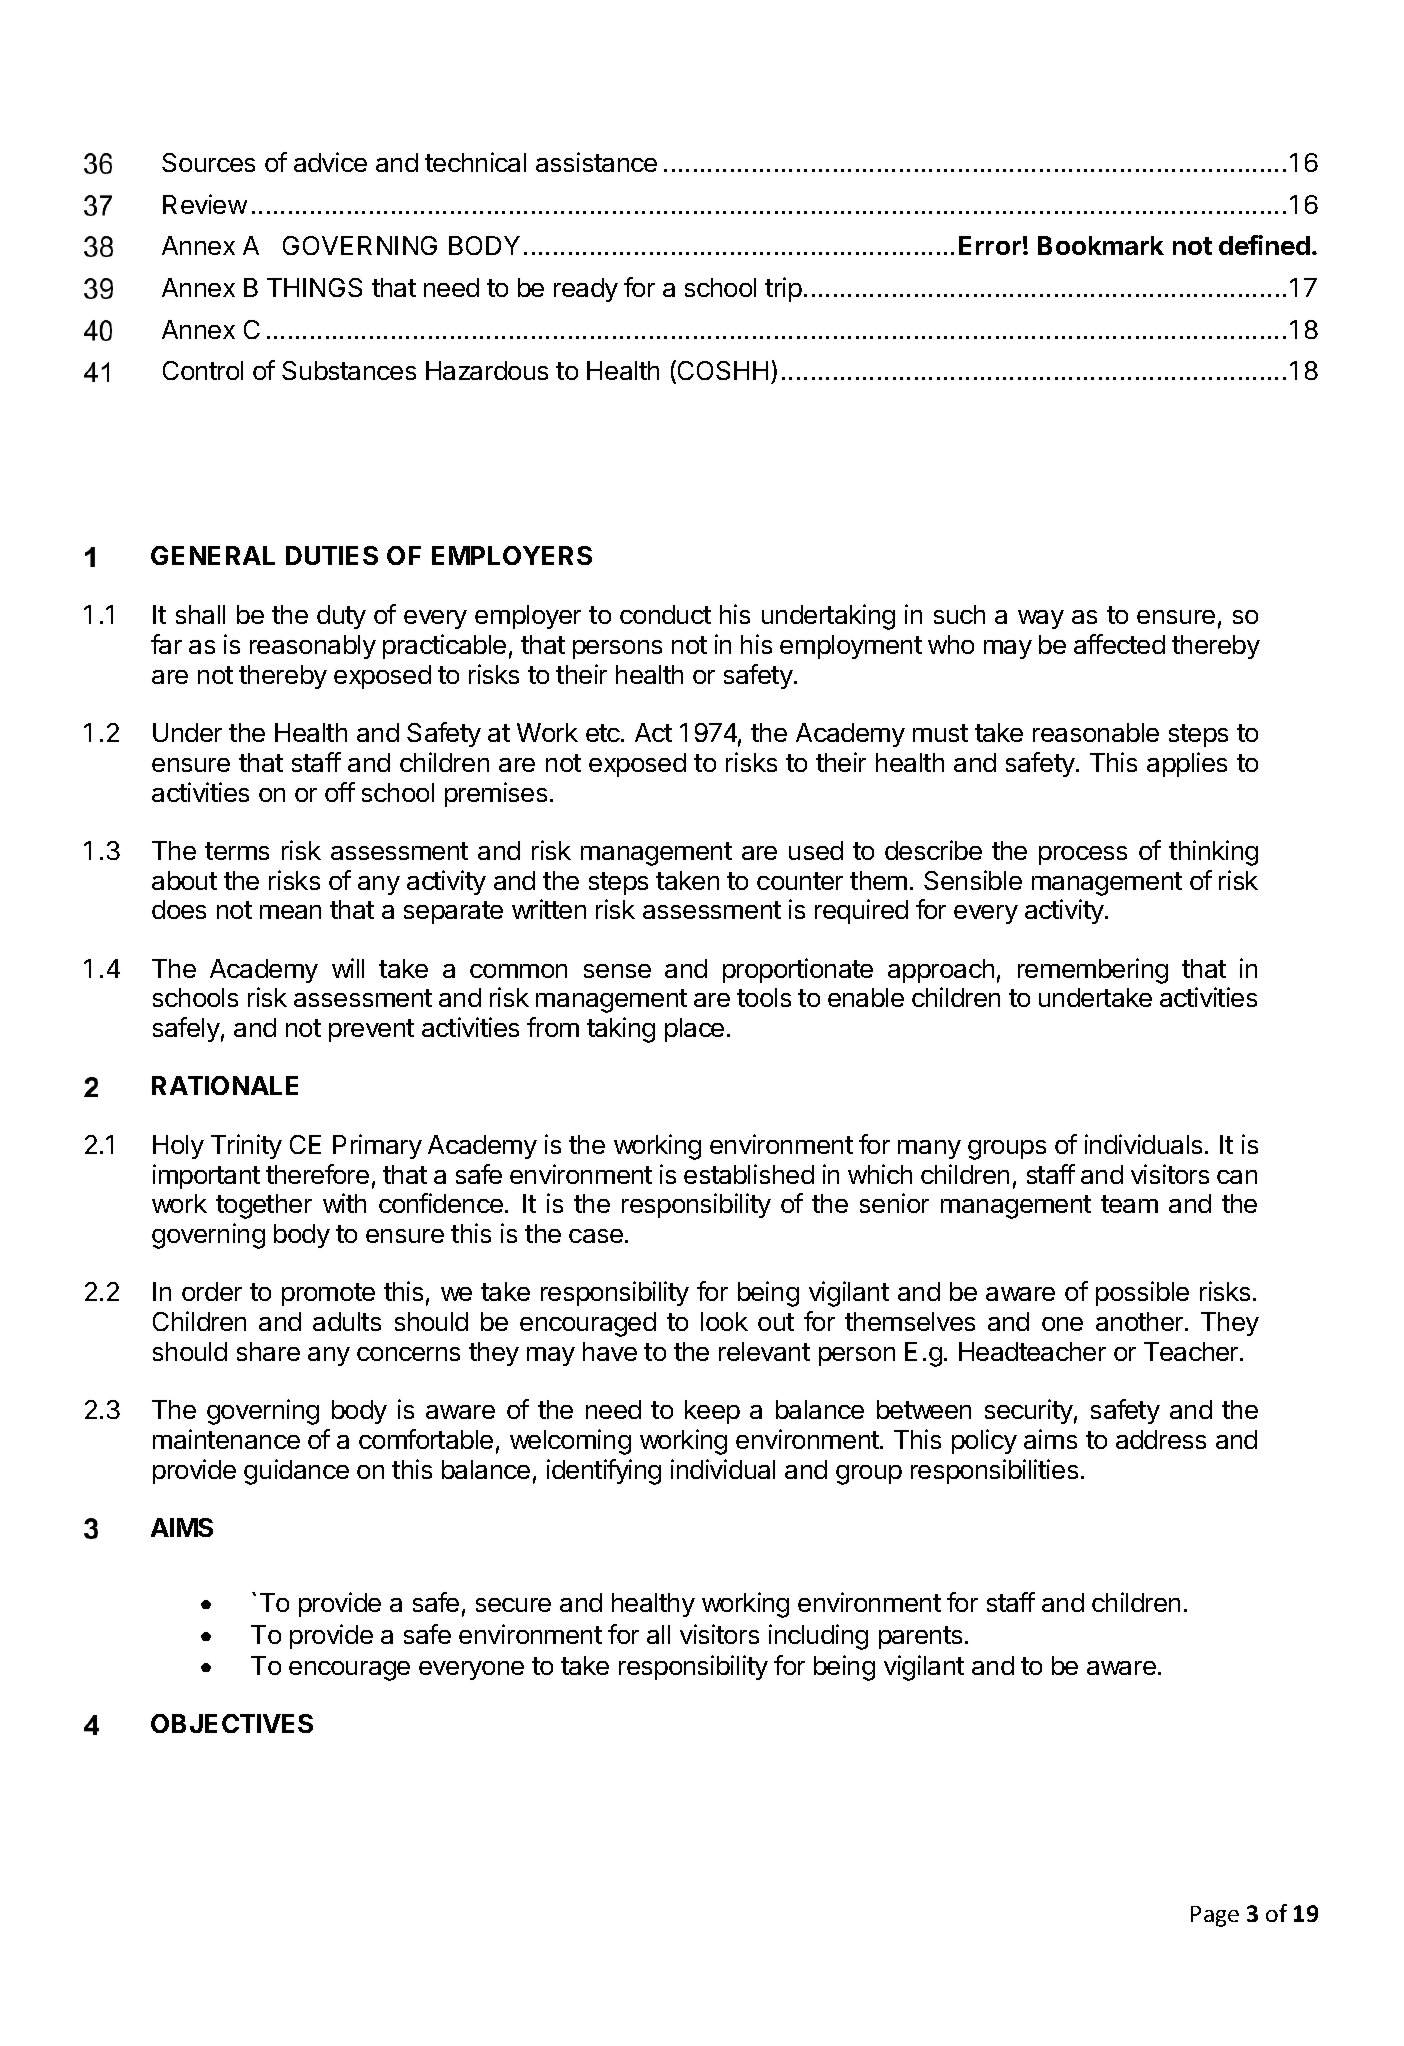 This image has height=2046, width=1404. I want to click on prevent, so click(371, 1030).
